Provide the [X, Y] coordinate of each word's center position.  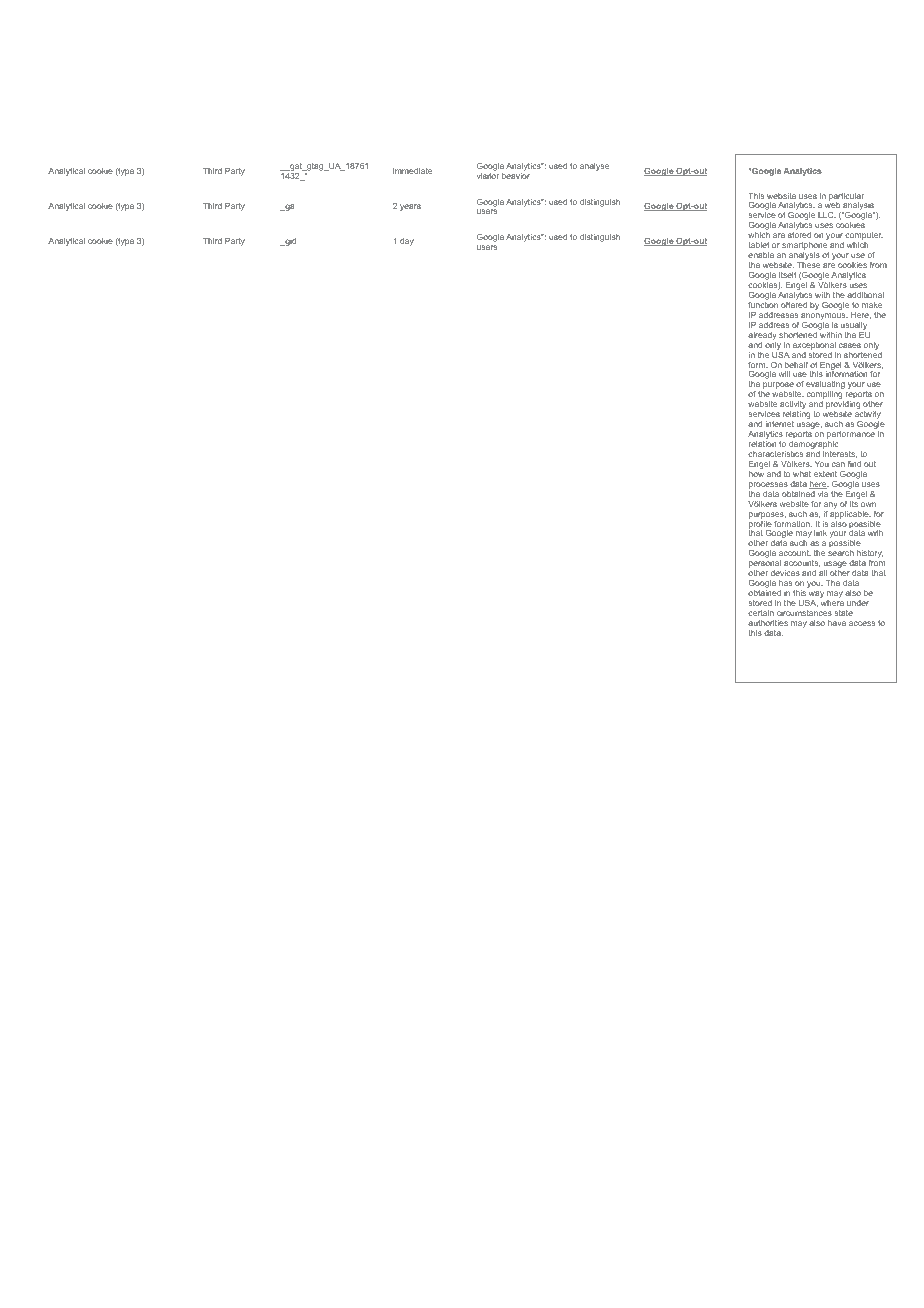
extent [825, 474]
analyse [594, 167]
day [407, 242]
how [756, 474]
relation [762, 444]
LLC [827, 215]
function [763, 305]
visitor [488, 176]
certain [761, 613]
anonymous [824, 318]
